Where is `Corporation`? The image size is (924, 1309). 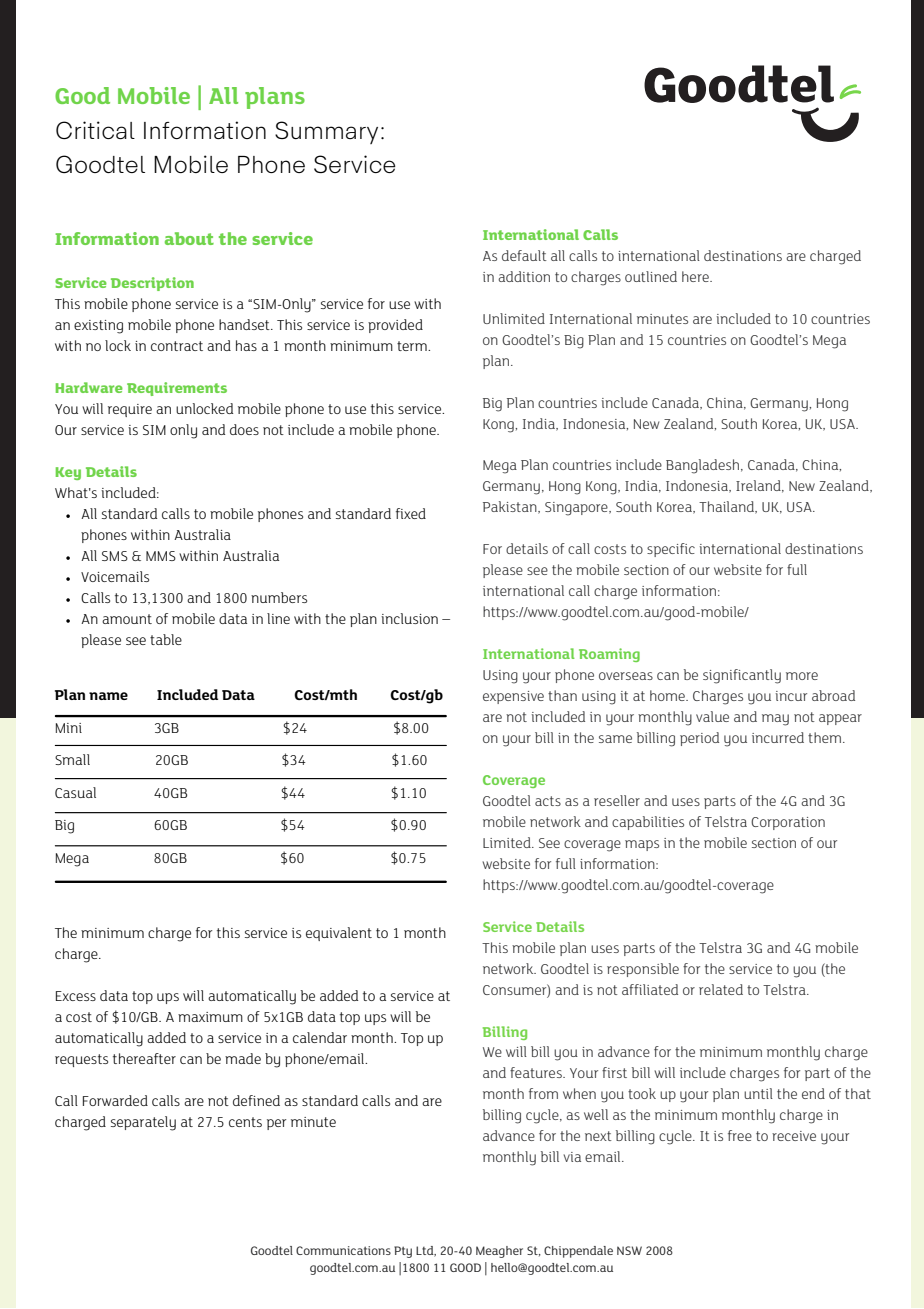 Corporation is located at coordinates (788, 823).
